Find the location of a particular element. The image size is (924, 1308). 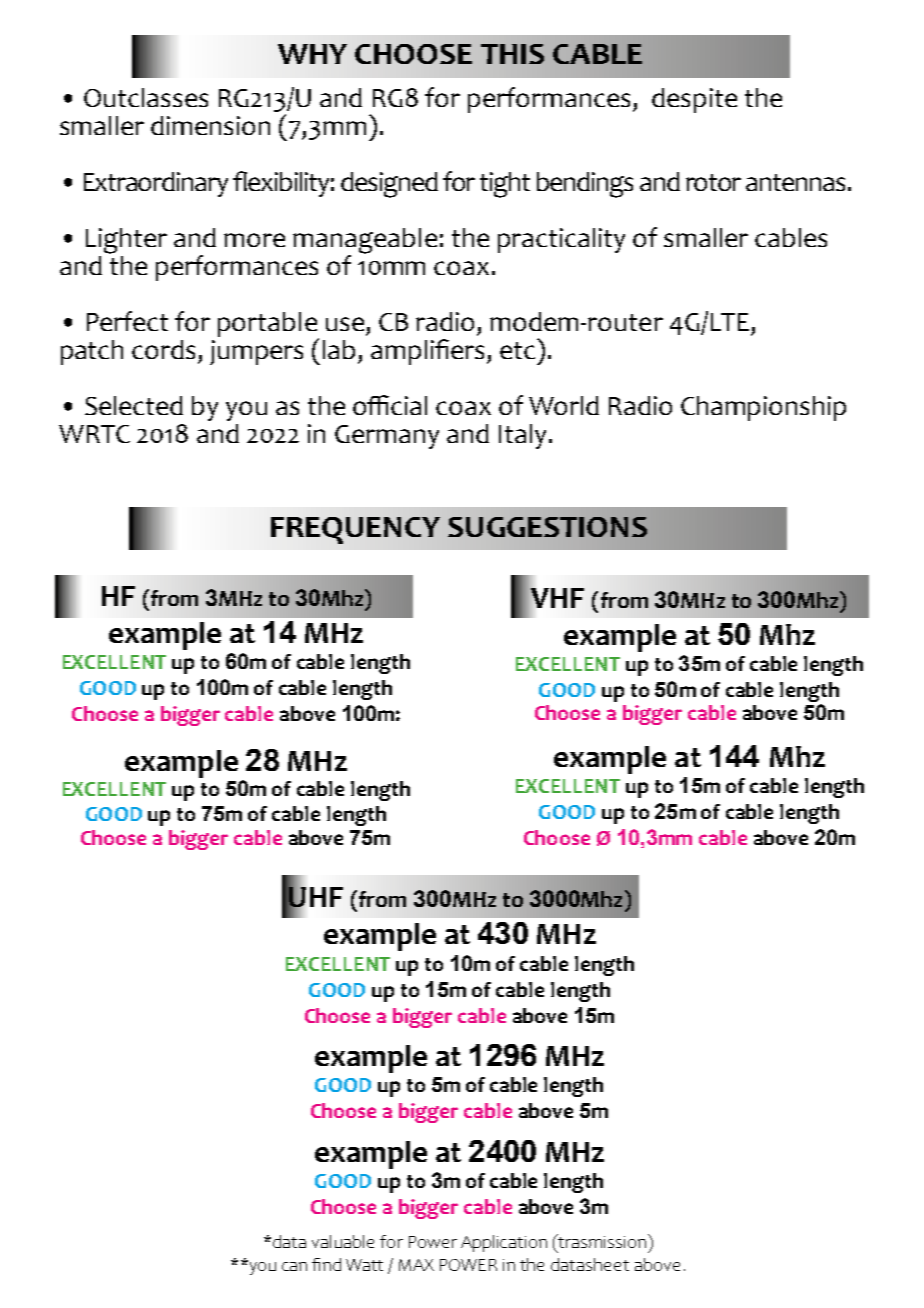

FREQUENCY is located at coordinates (355, 530).
